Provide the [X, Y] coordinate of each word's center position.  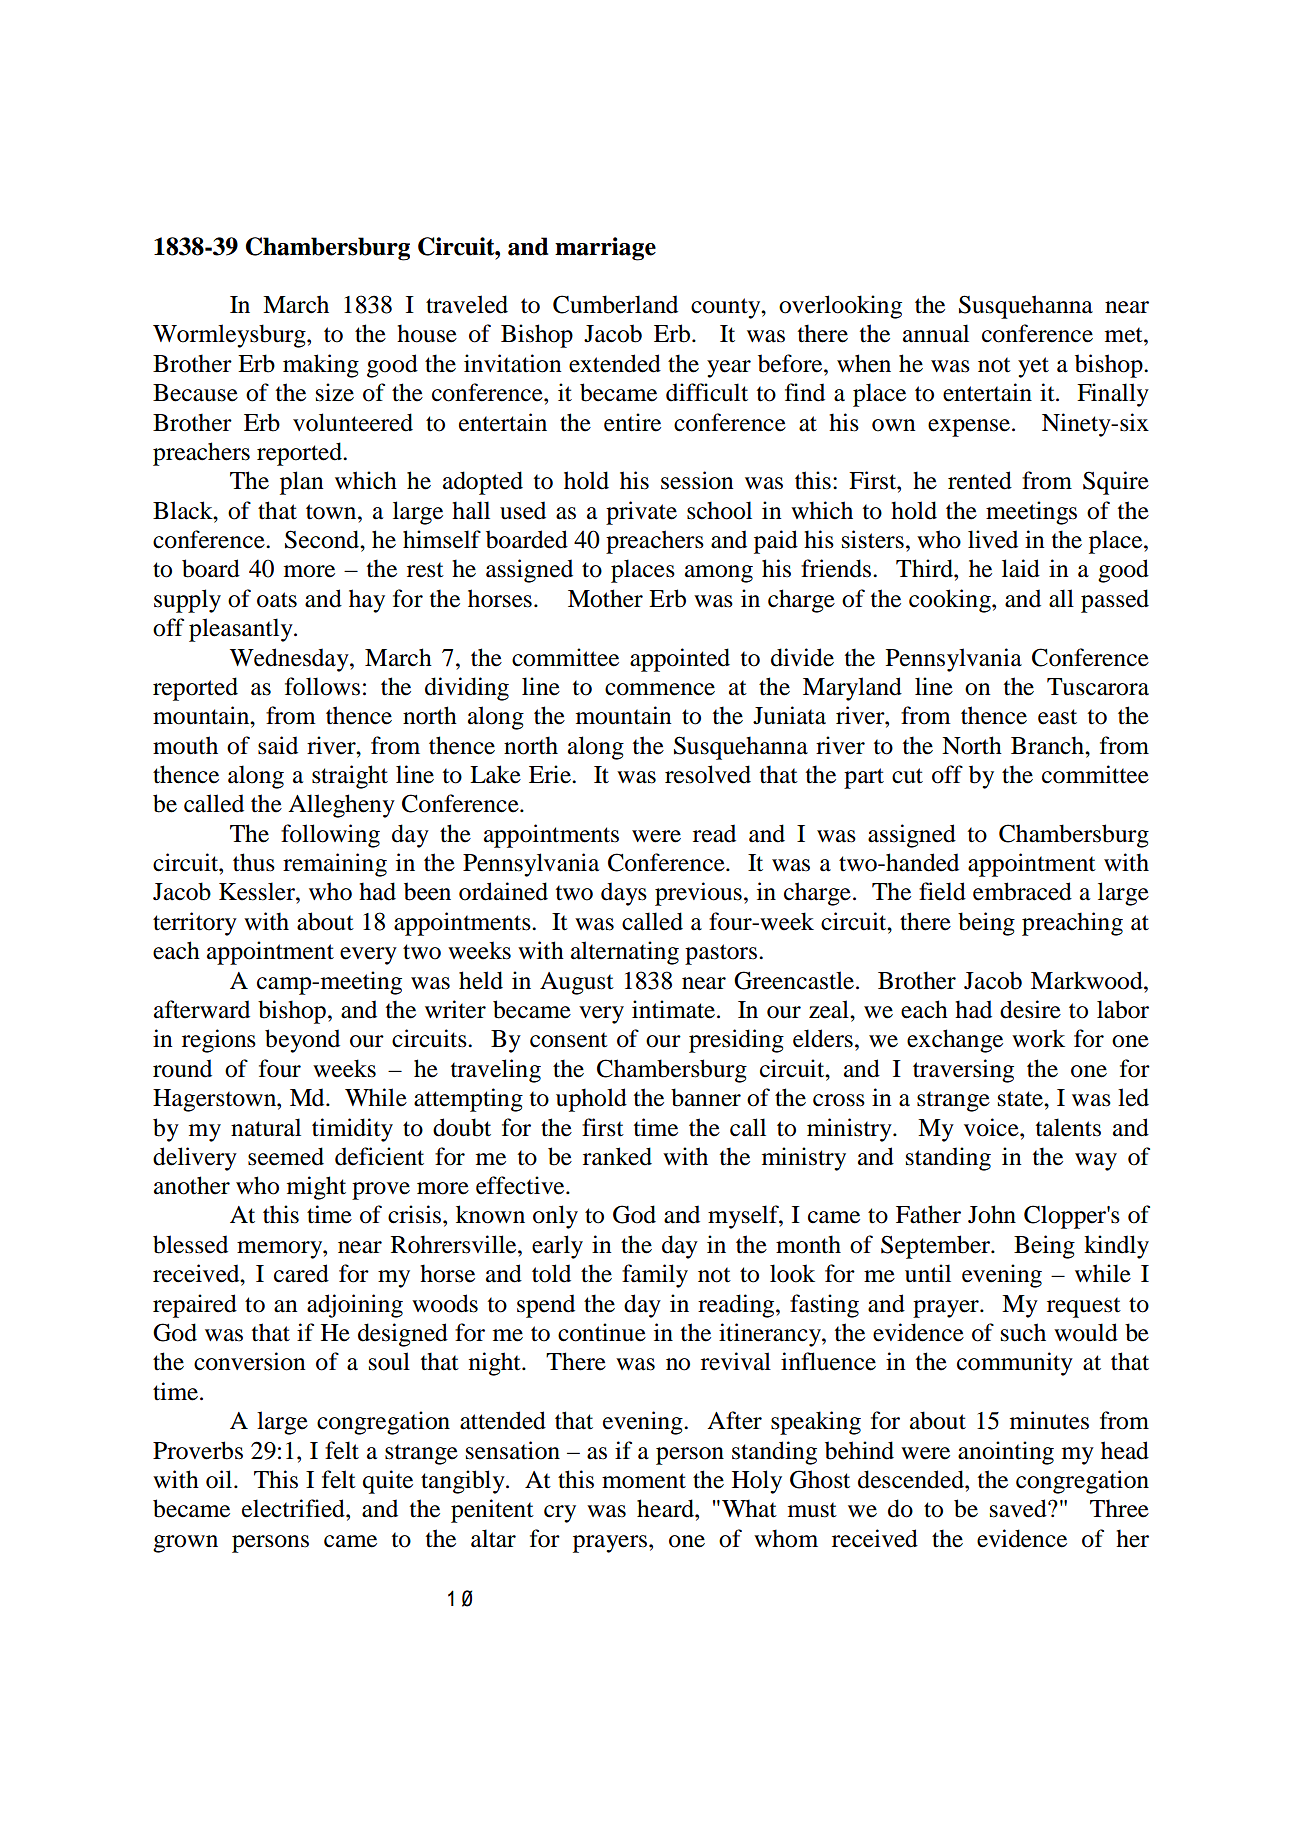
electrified [294, 1508]
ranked [617, 1156]
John [992, 1214]
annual [936, 333]
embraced [1022, 891]
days [624, 894]
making [321, 366]
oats [277, 600]
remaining [335, 865]
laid [1021, 568]
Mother [605, 598]
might [316, 1188]
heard [666, 1508]
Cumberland [615, 304]
